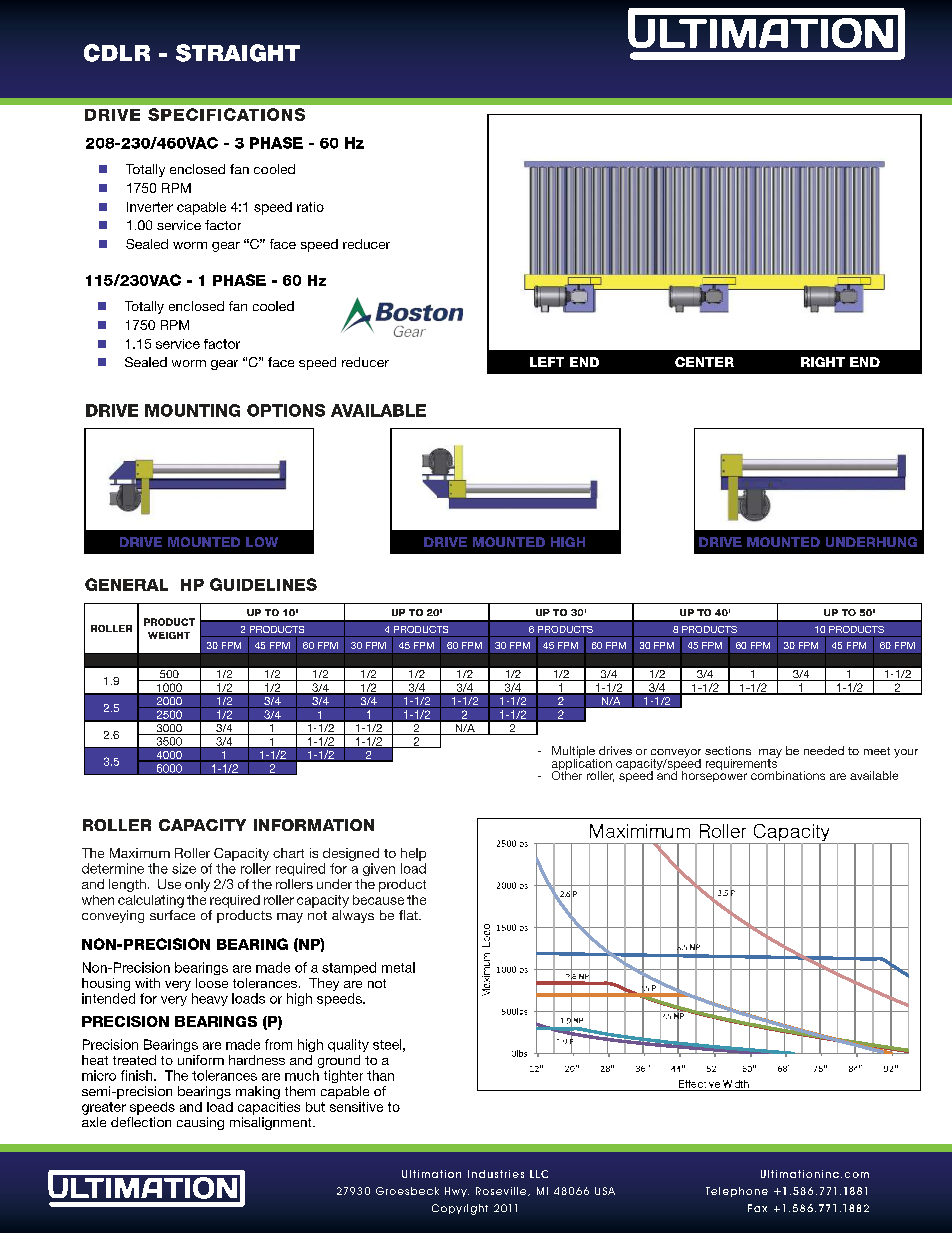 Image resolution: width=952 pixels, height=1233 pixels. Describe the element at coordinates (310, 207) in the image. I see `ratio` at that location.
